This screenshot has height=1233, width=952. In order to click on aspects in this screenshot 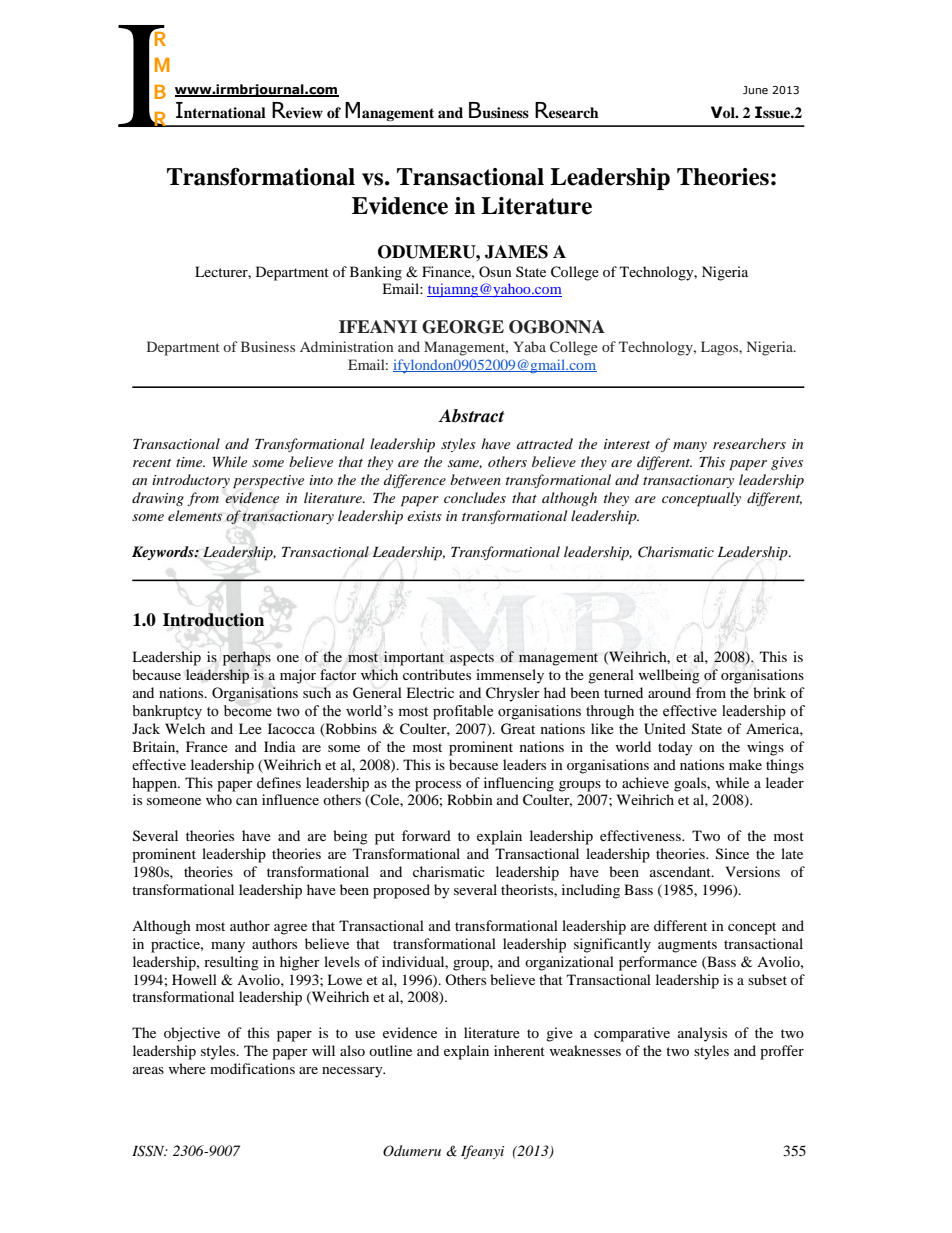, I will do `click(472, 659)`.
